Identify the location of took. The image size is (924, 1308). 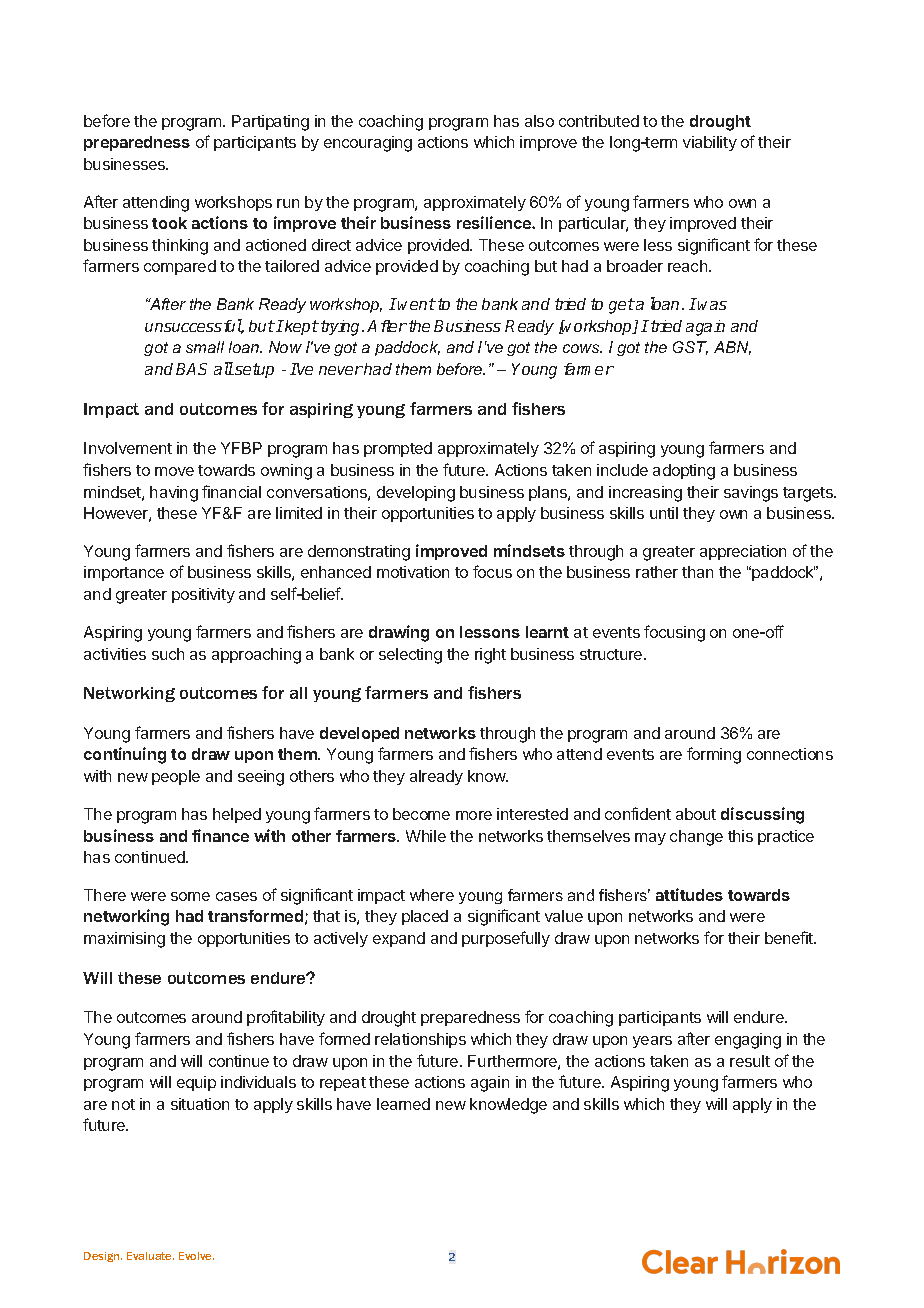
(169, 223).
